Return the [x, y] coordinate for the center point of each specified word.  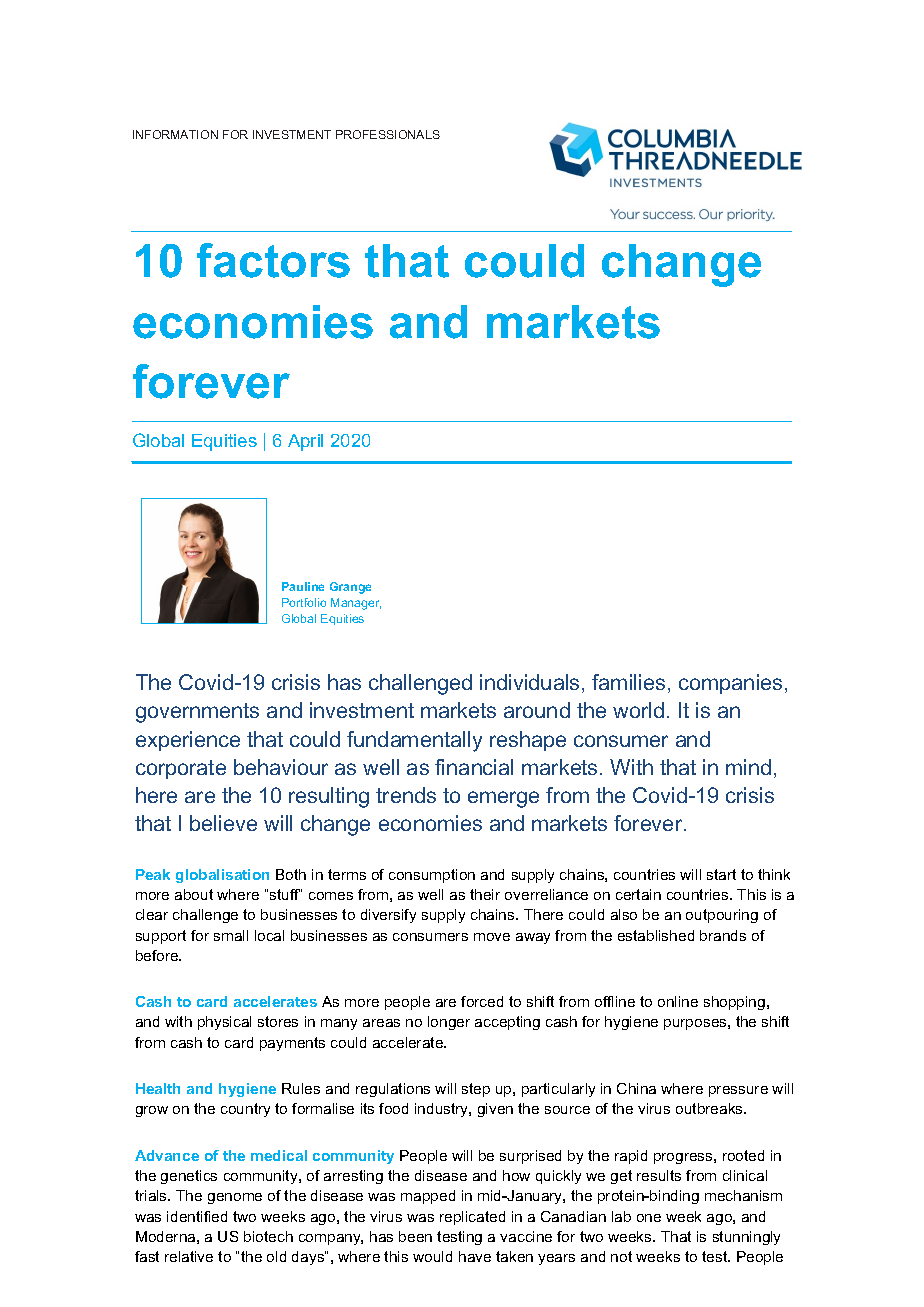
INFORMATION [175, 134]
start [721, 874]
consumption [432, 876]
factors [273, 260]
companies [730, 684]
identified [197, 1216]
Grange [350, 588]
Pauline [303, 586]
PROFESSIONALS [388, 134]
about [194, 894]
